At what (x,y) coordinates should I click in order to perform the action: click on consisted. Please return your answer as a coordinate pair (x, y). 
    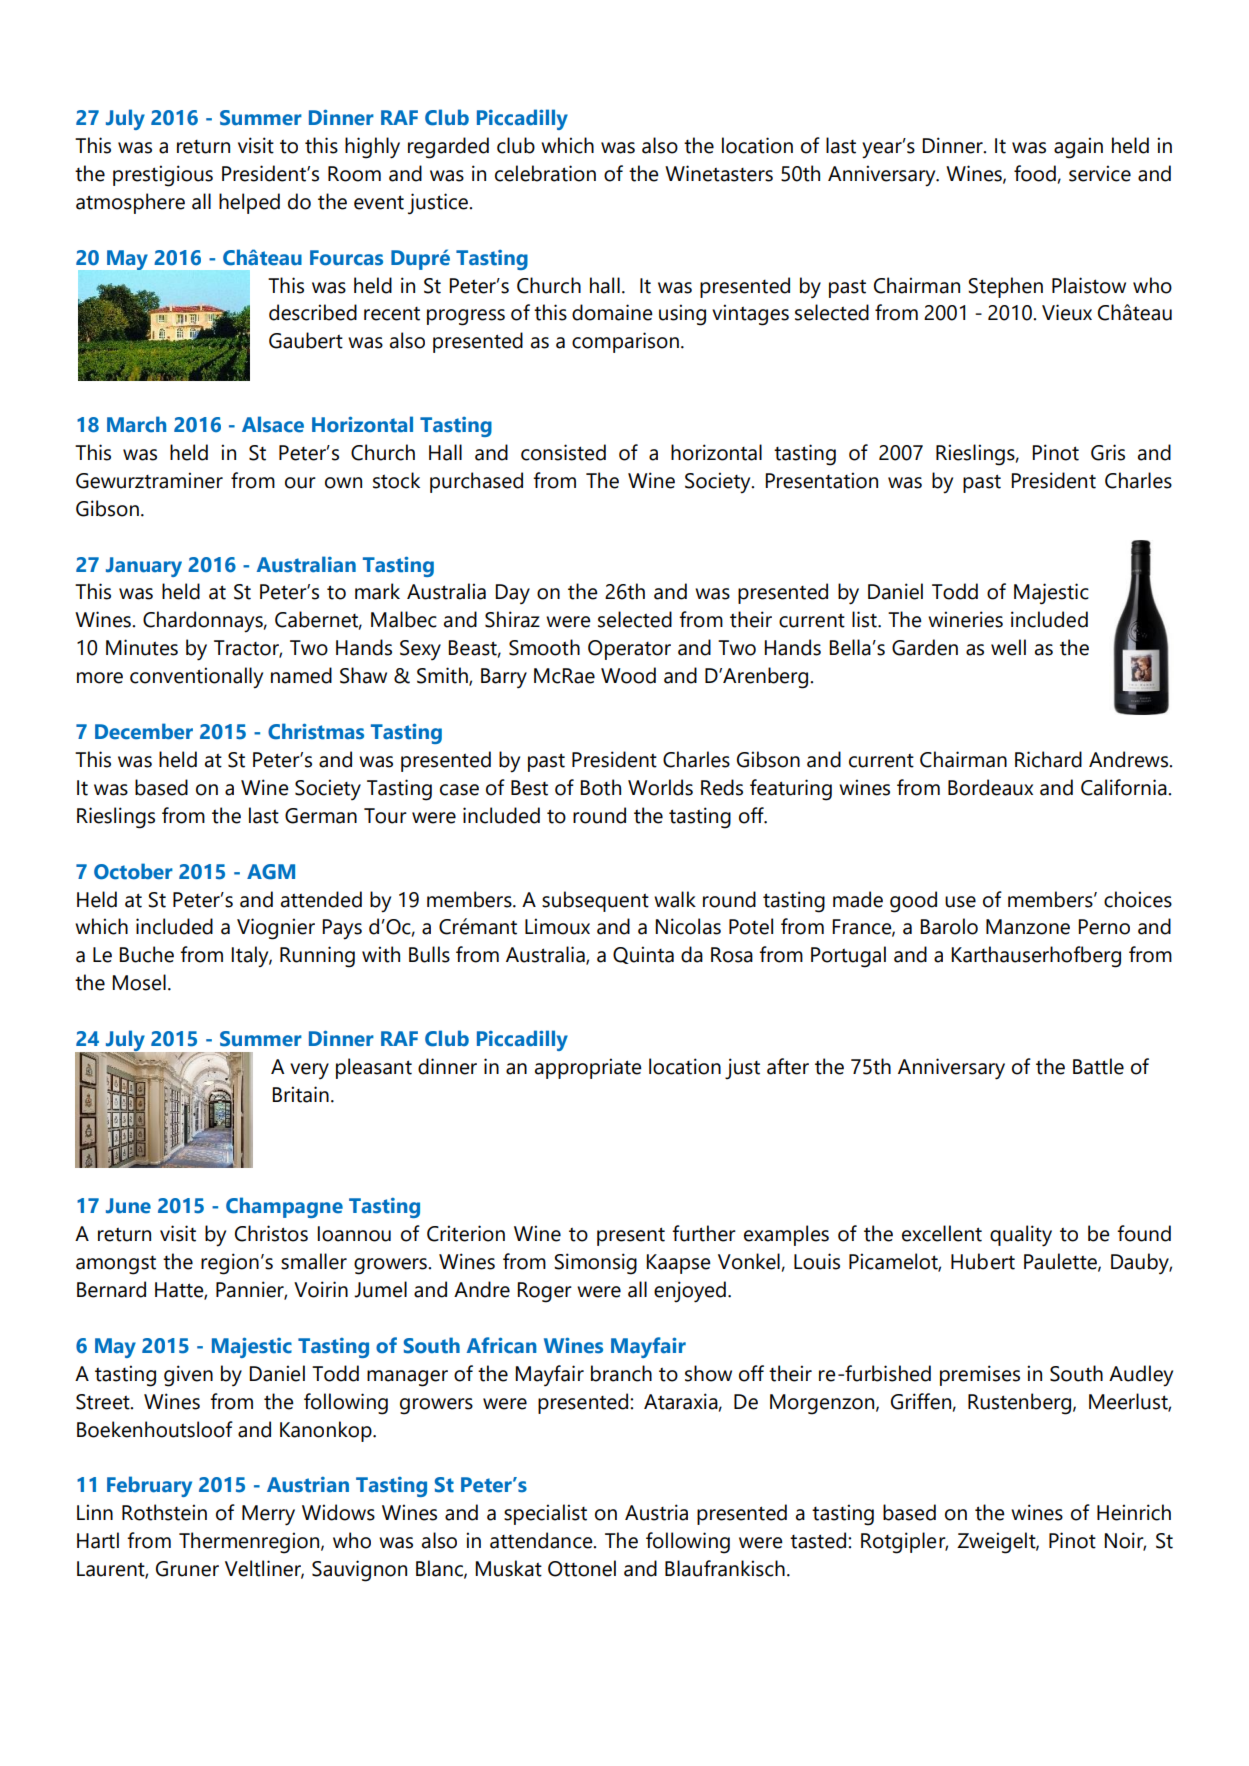
    Looking at the image, I should click on (563, 452).
